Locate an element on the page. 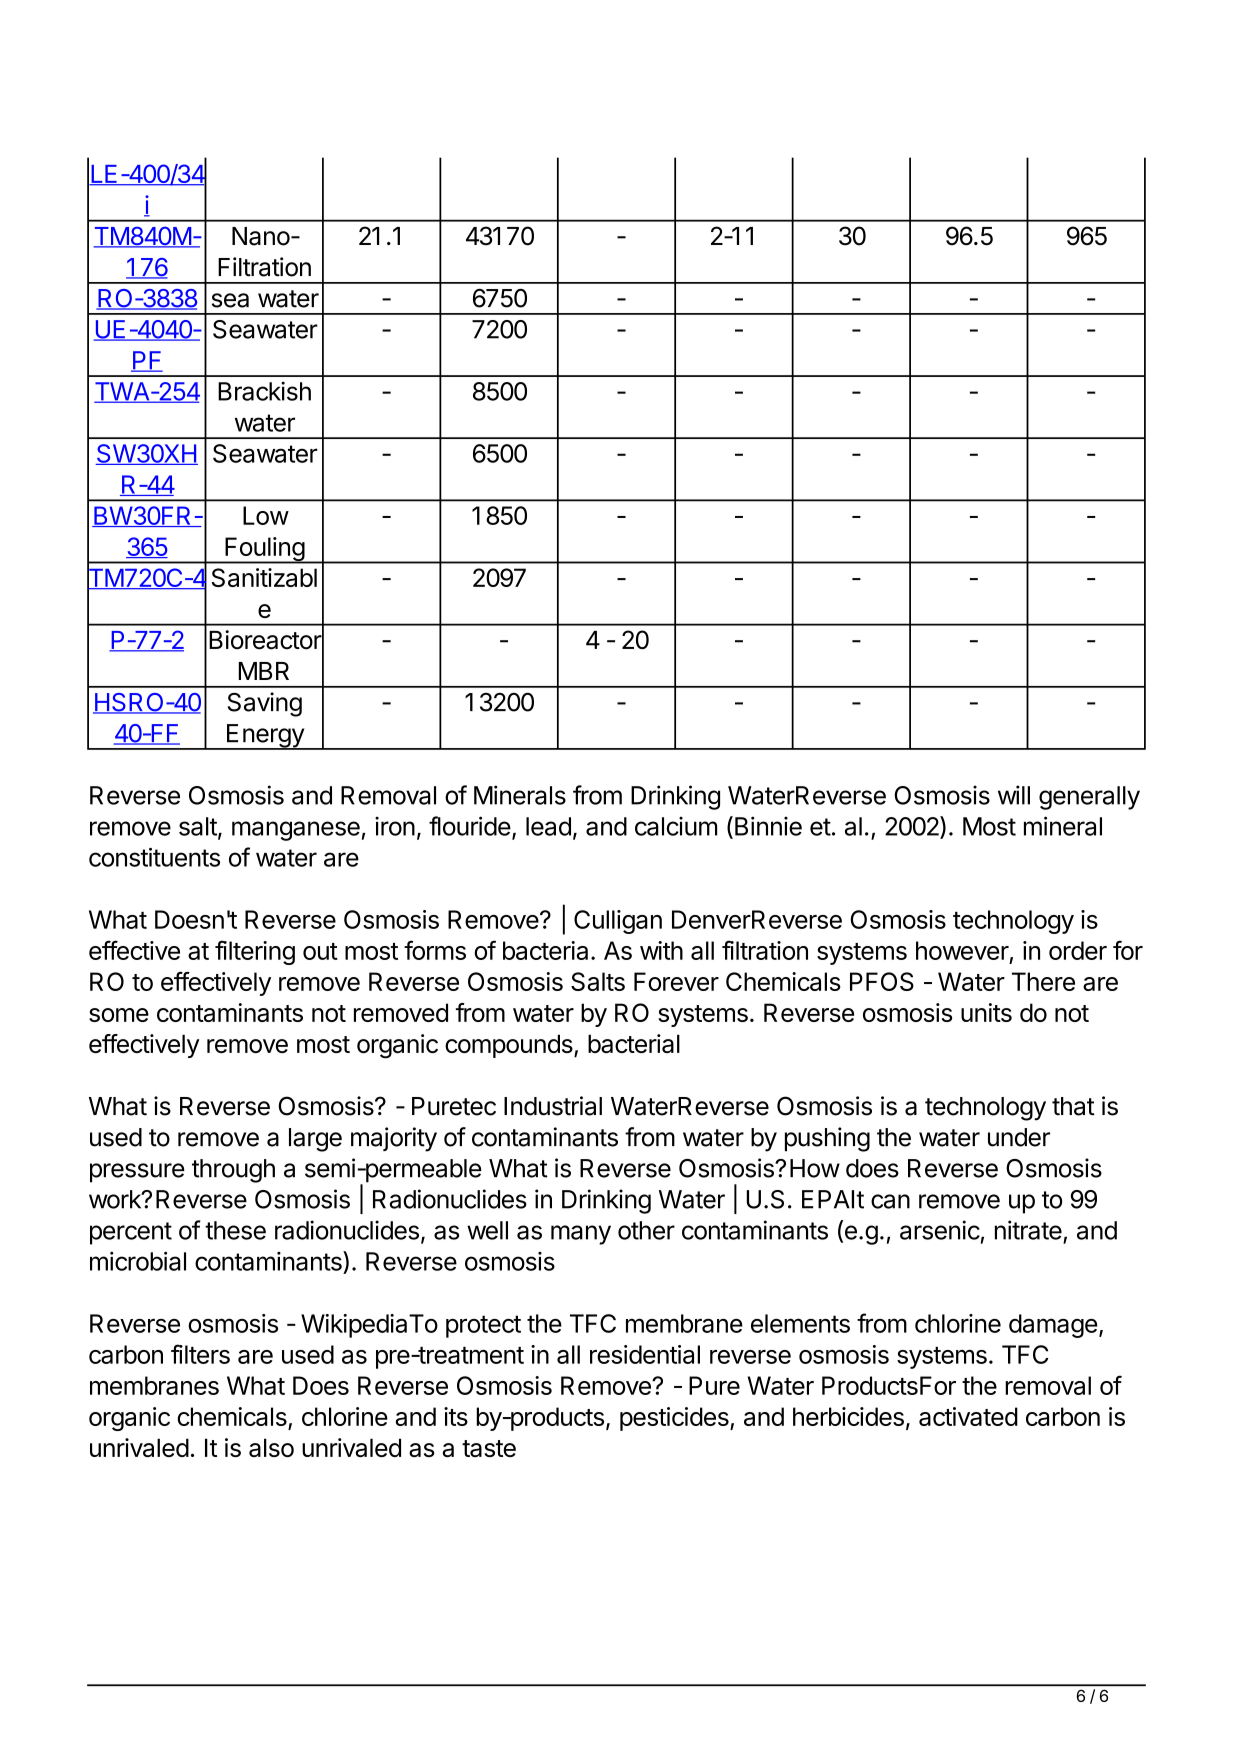 The height and width of the image is (1744, 1233). lead is located at coordinates (548, 826).
